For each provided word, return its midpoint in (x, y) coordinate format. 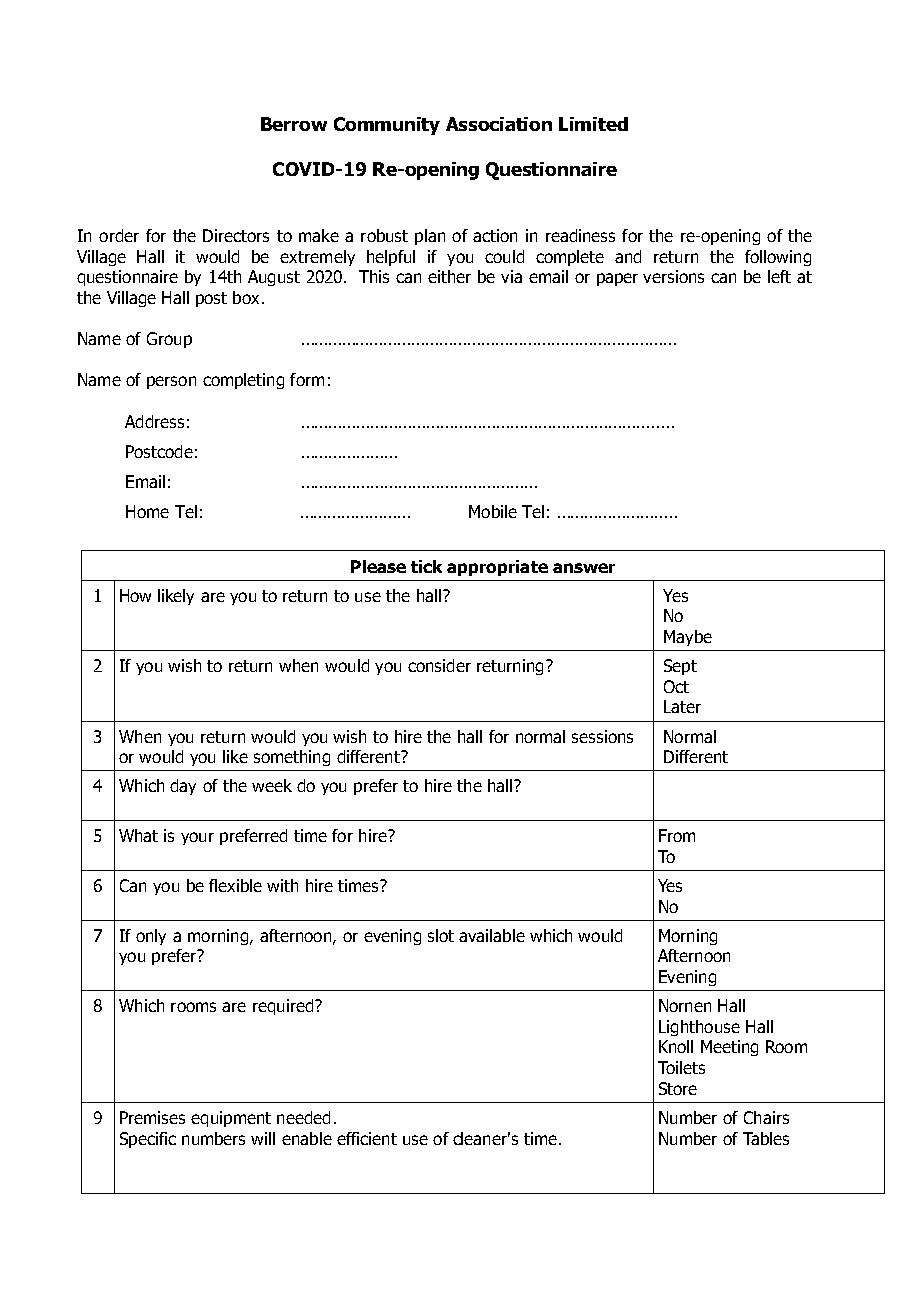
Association (499, 124)
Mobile (493, 511)
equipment (231, 1119)
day (183, 787)
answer (584, 568)
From (677, 835)
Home (147, 511)
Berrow (294, 124)
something (292, 758)
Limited (593, 124)
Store (678, 1088)
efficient (367, 1138)
